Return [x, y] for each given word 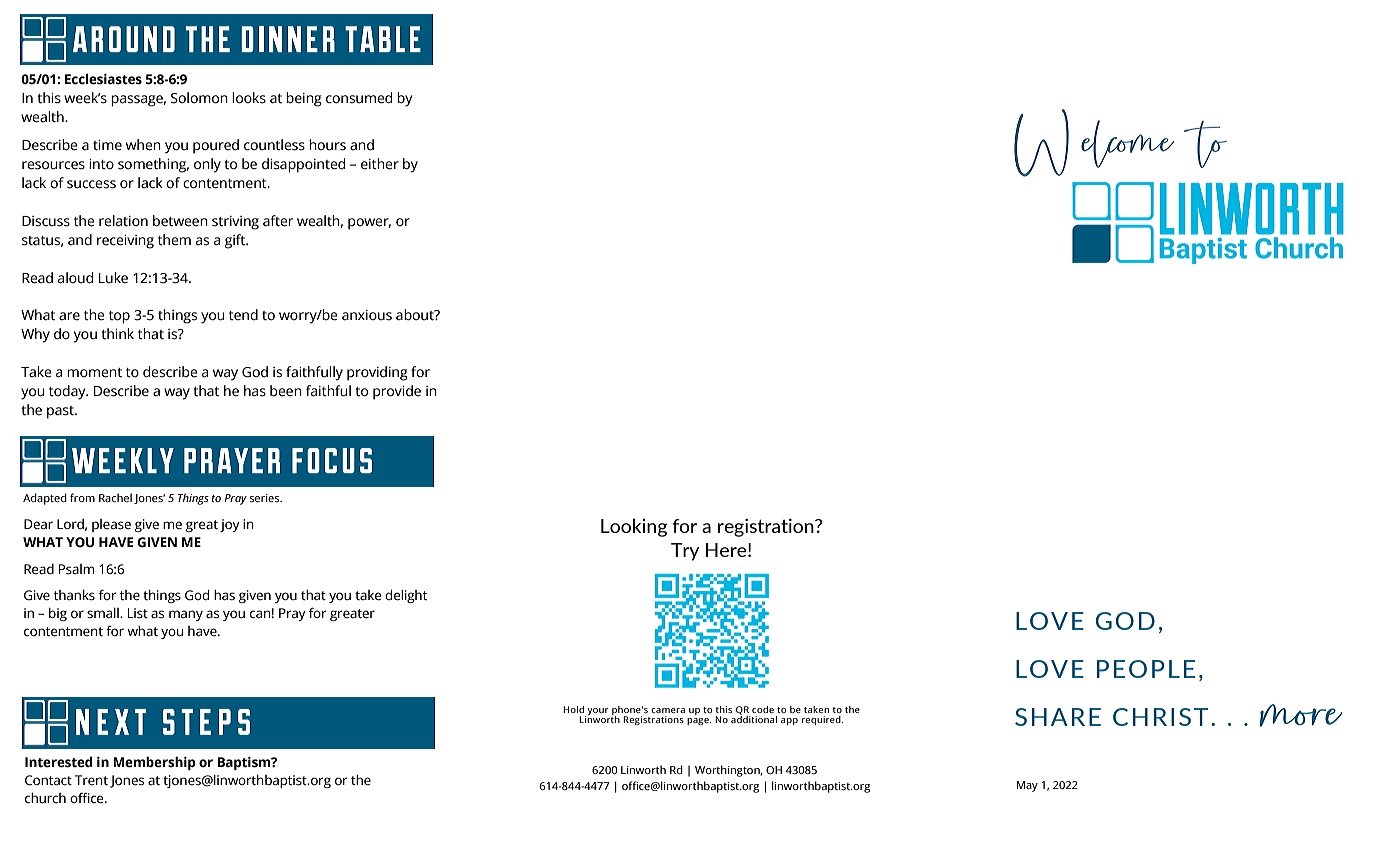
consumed [359, 98]
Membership [154, 763]
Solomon [199, 98]
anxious [367, 315]
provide [397, 392]
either [380, 164]
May [1027, 786]
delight [406, 596]
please [111, 525]
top [119, 317]
